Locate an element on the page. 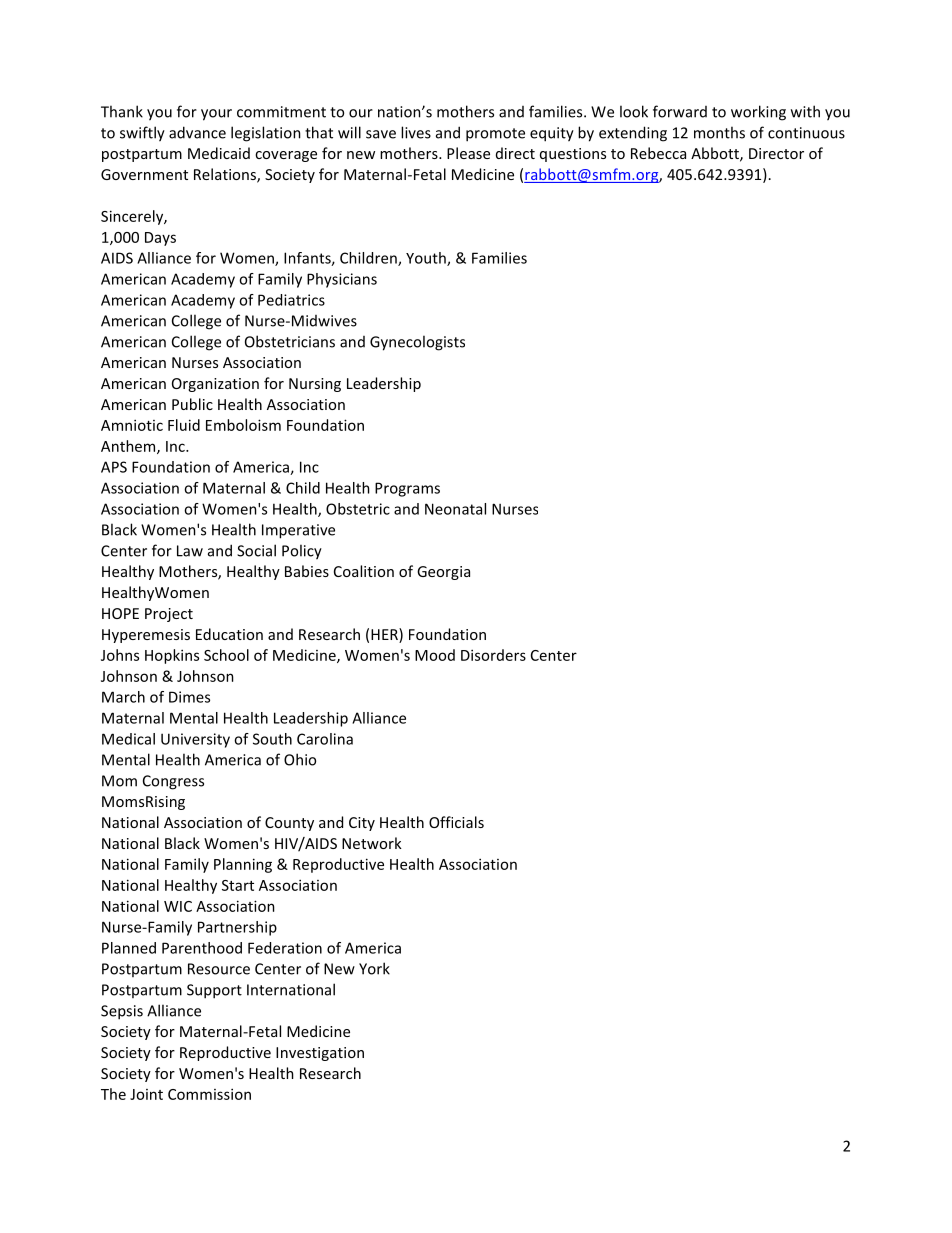 The height and width of the image is (1233, 952). Please is located at coordinates (468, 153).
